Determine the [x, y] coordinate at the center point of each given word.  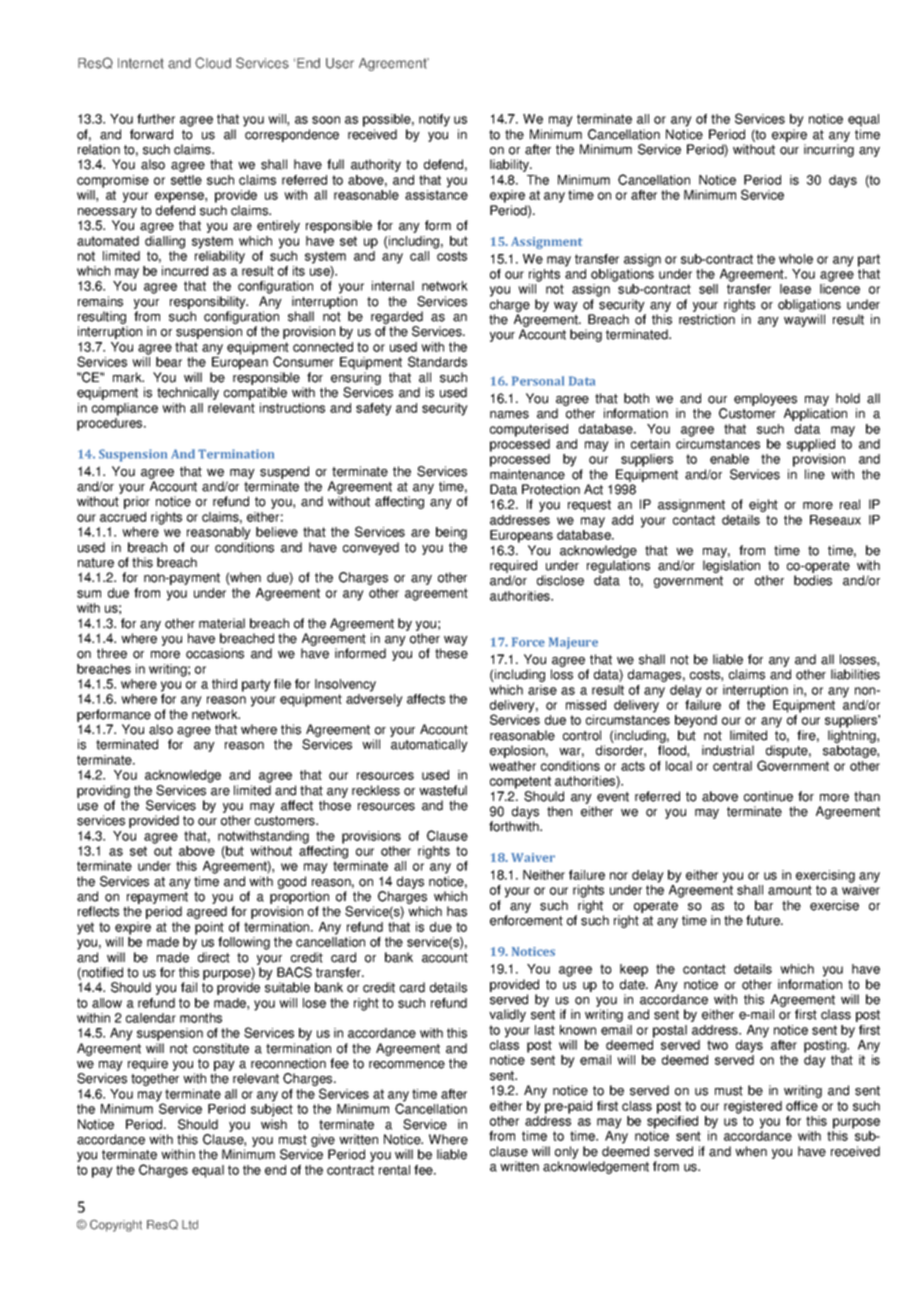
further [156, 119]
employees [765, 401]
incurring [829, 150]
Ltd [190, 1225]
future [764, 920]
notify [434, 120]
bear [169, 362]
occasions [215, 653]
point [209, 928]
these [451, 653]
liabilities [855, 674]
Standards [437, 361]
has [457, 911]
